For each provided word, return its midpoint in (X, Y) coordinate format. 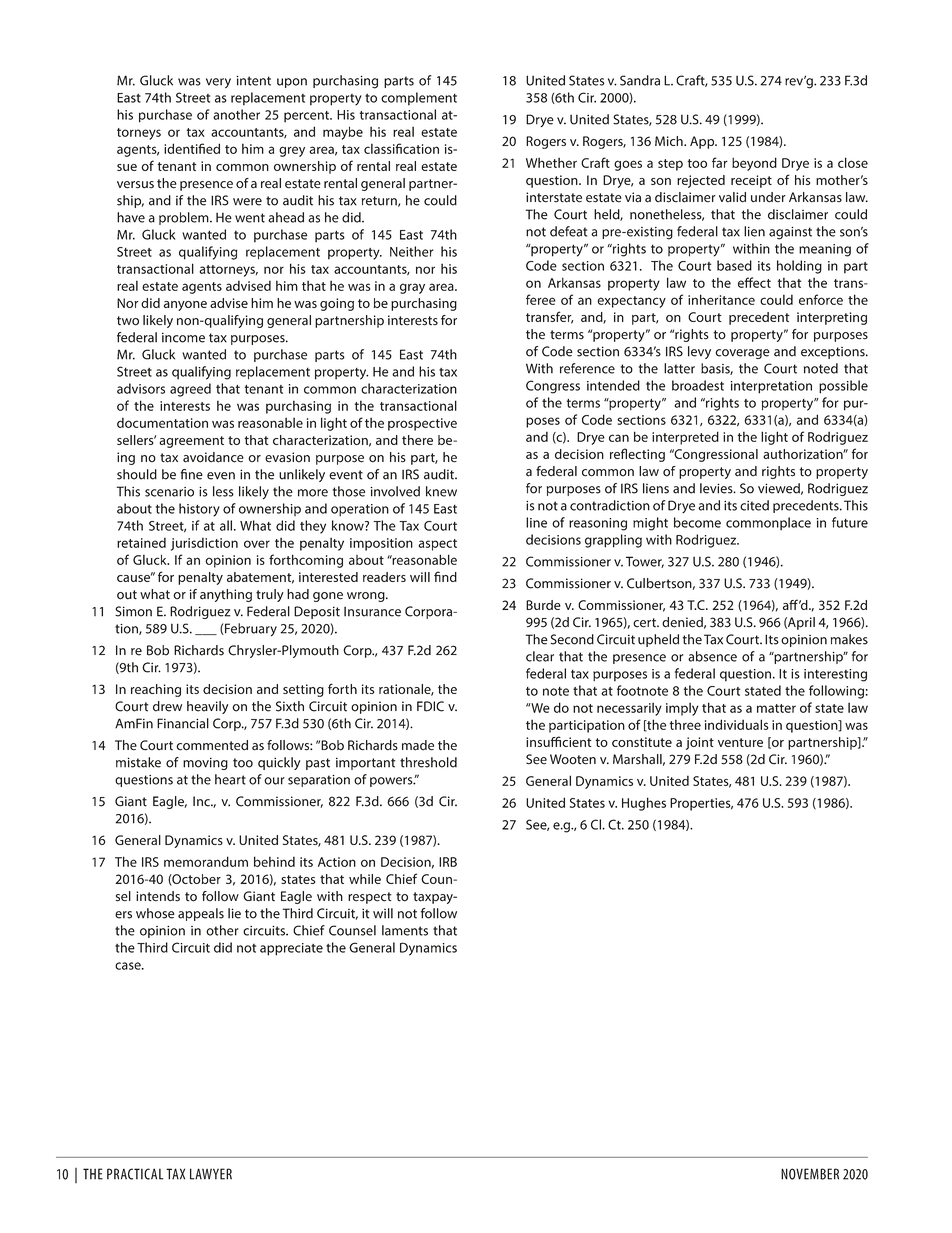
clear (540, 656)
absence (712, 656)
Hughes (644, 804)
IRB (448, 862)
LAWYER (211, 1174)
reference (587, 368)
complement (419, 98)
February (250, 629)
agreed (190, 390)
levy (699, 352)
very (218, 83)
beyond (754, 164)
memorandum (206, 861)
